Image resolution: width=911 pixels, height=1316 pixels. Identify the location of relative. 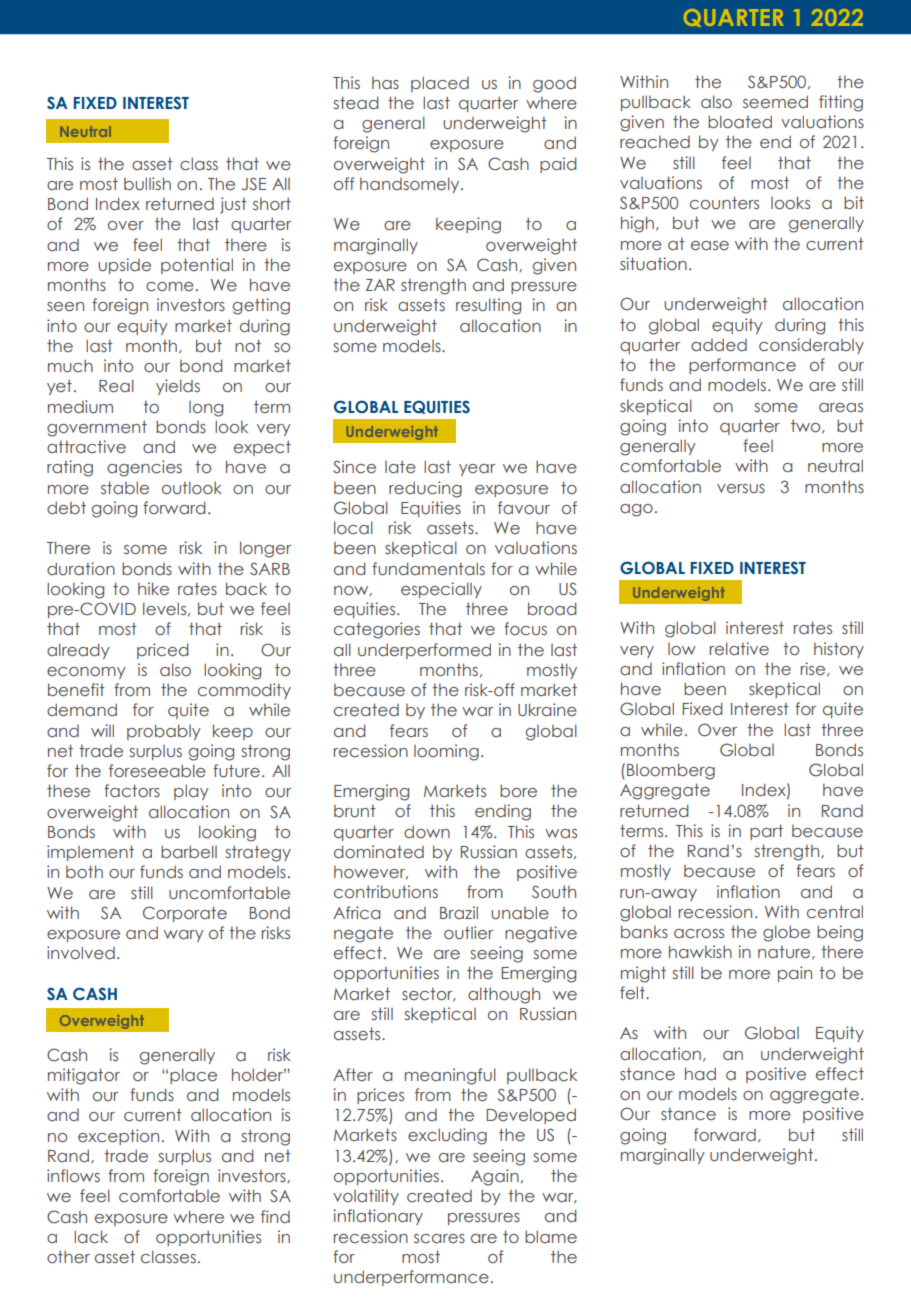
(739, 648).
